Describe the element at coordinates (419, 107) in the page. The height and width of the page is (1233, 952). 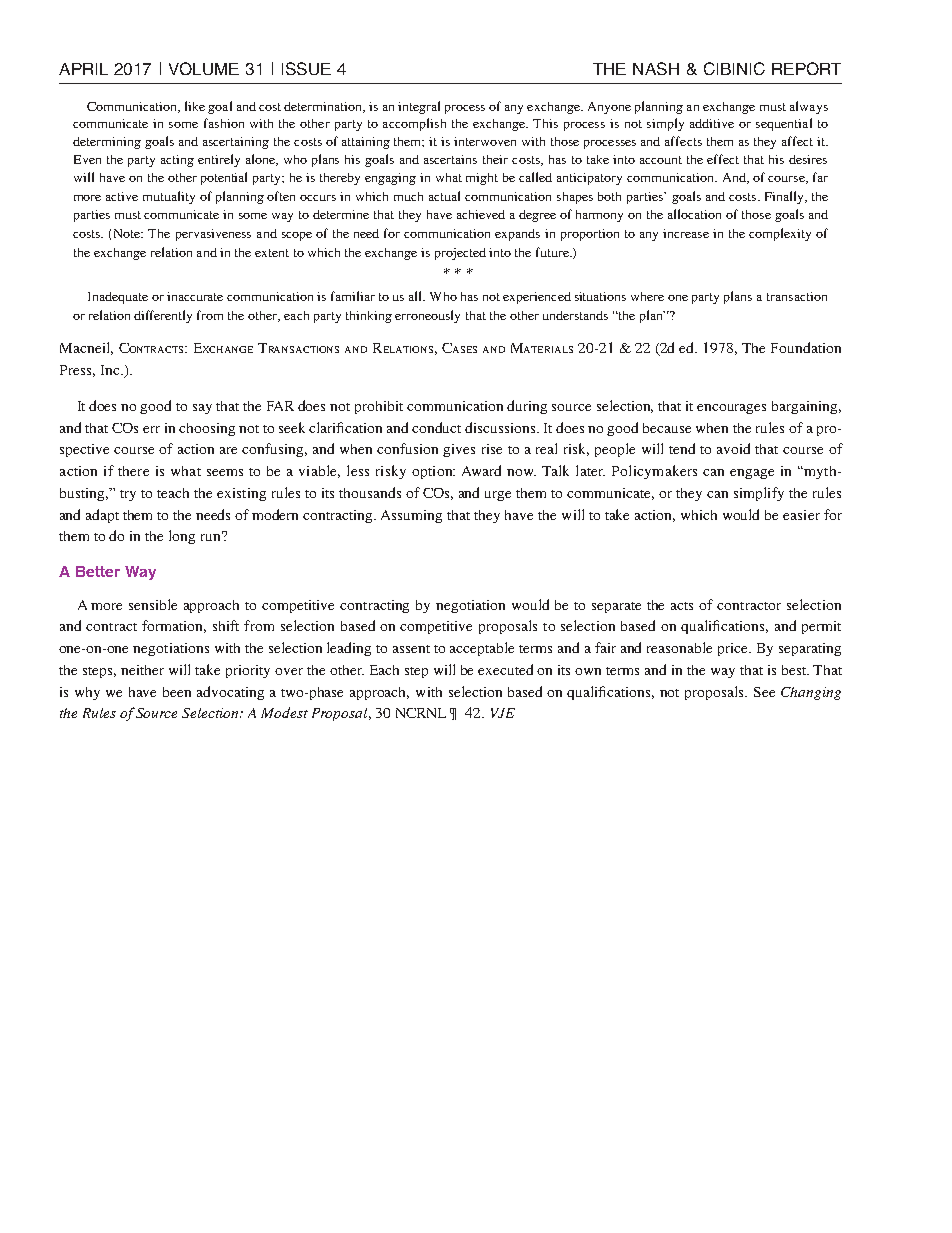
I see `integral` at that location.
